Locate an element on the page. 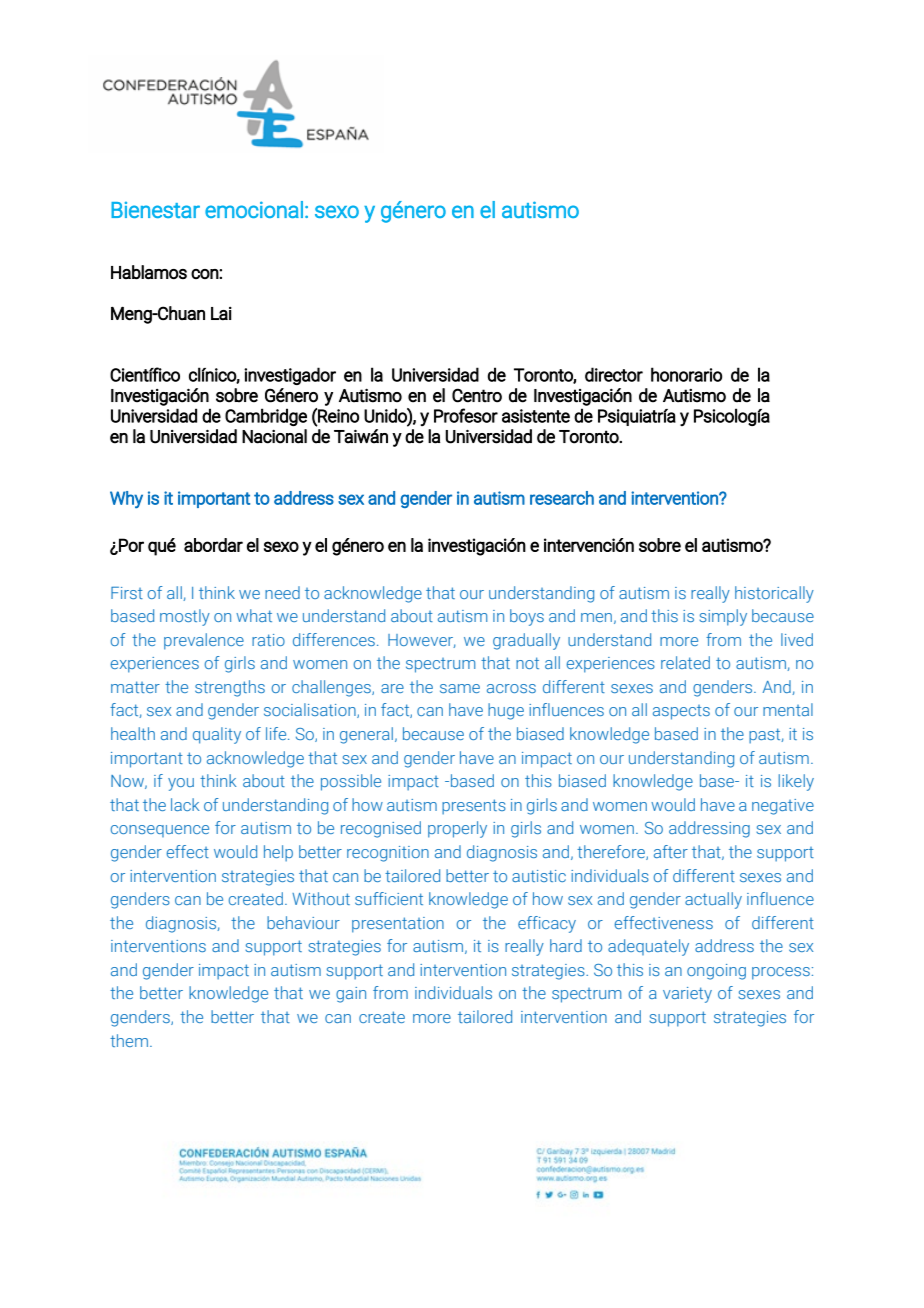 This page has width=924, height=1308. them is located at coordinates (129, 1040).
